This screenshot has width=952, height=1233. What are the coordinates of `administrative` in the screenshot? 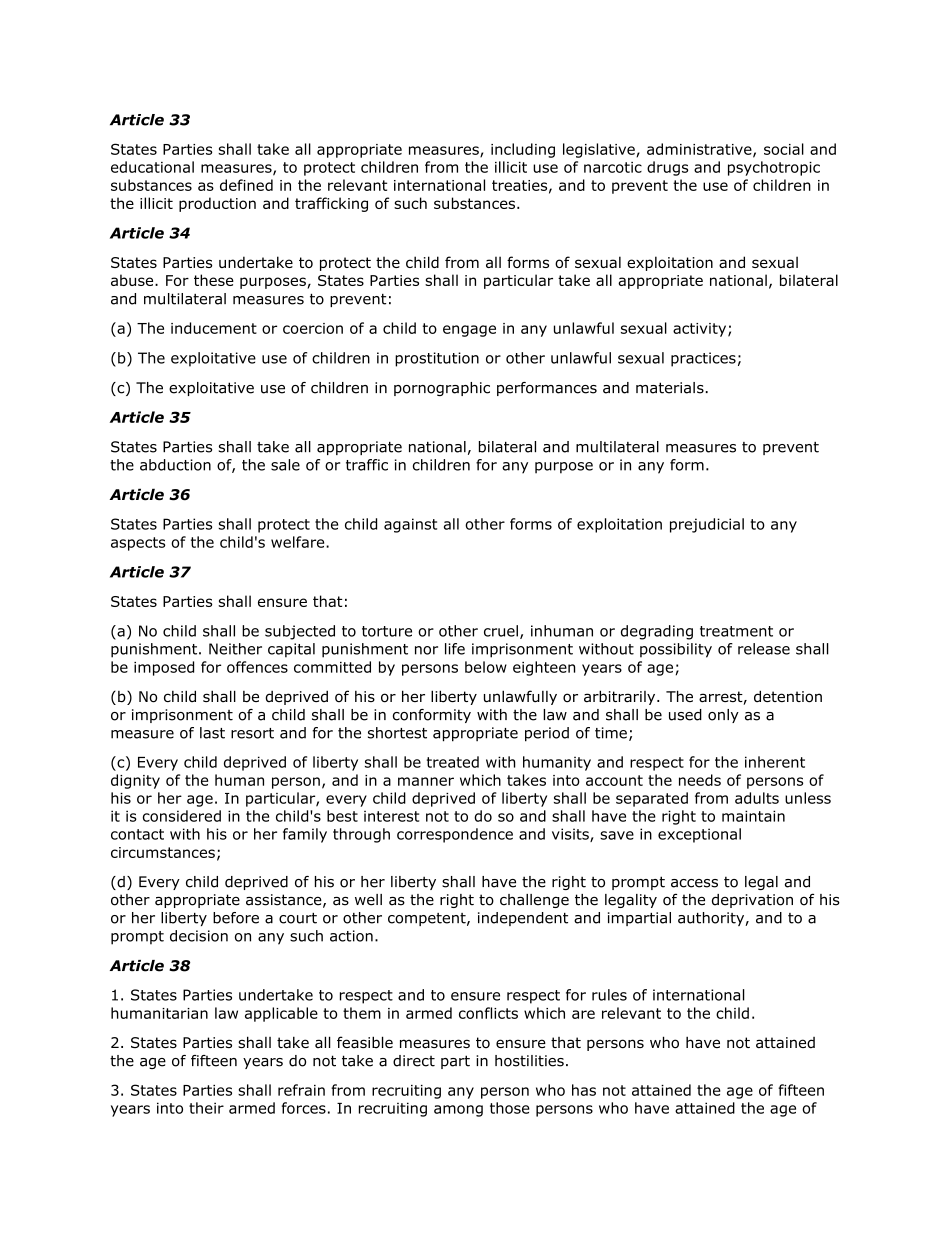 It's located at (700, 150).
